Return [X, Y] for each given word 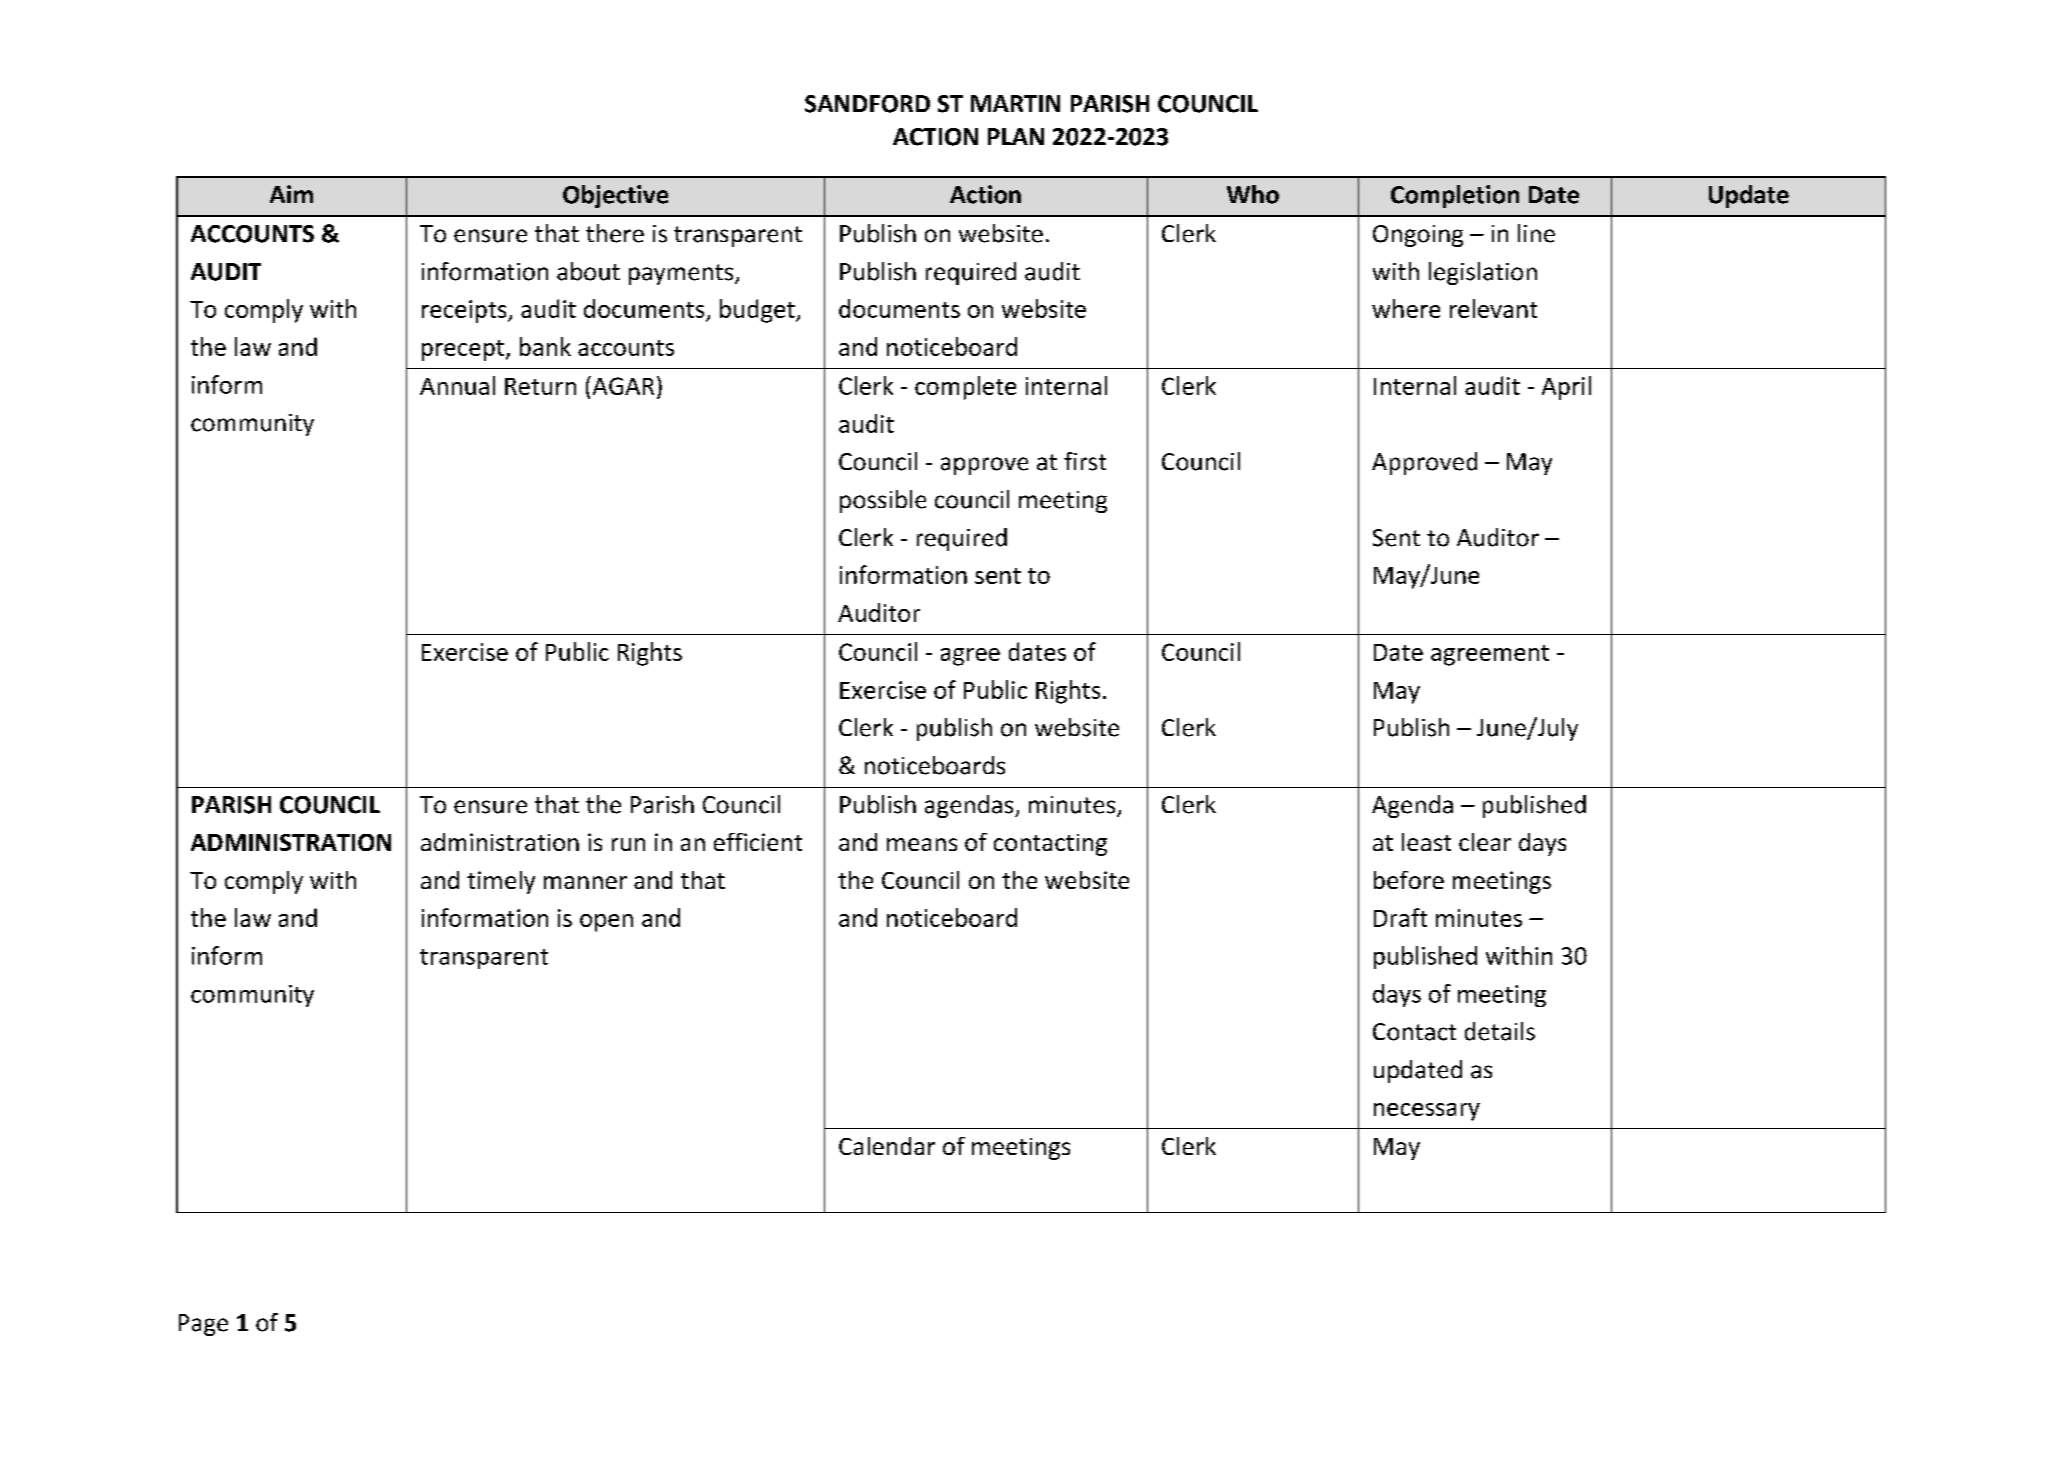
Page [203, 1325]
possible [883, 501]
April [1566, 388]
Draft [1400, 917]
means [922, 844]
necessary [1427, 1112]
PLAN [1016, 136]
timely [501, 882]
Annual [457, 385]
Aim [291, 194]
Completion [1455, 196]
